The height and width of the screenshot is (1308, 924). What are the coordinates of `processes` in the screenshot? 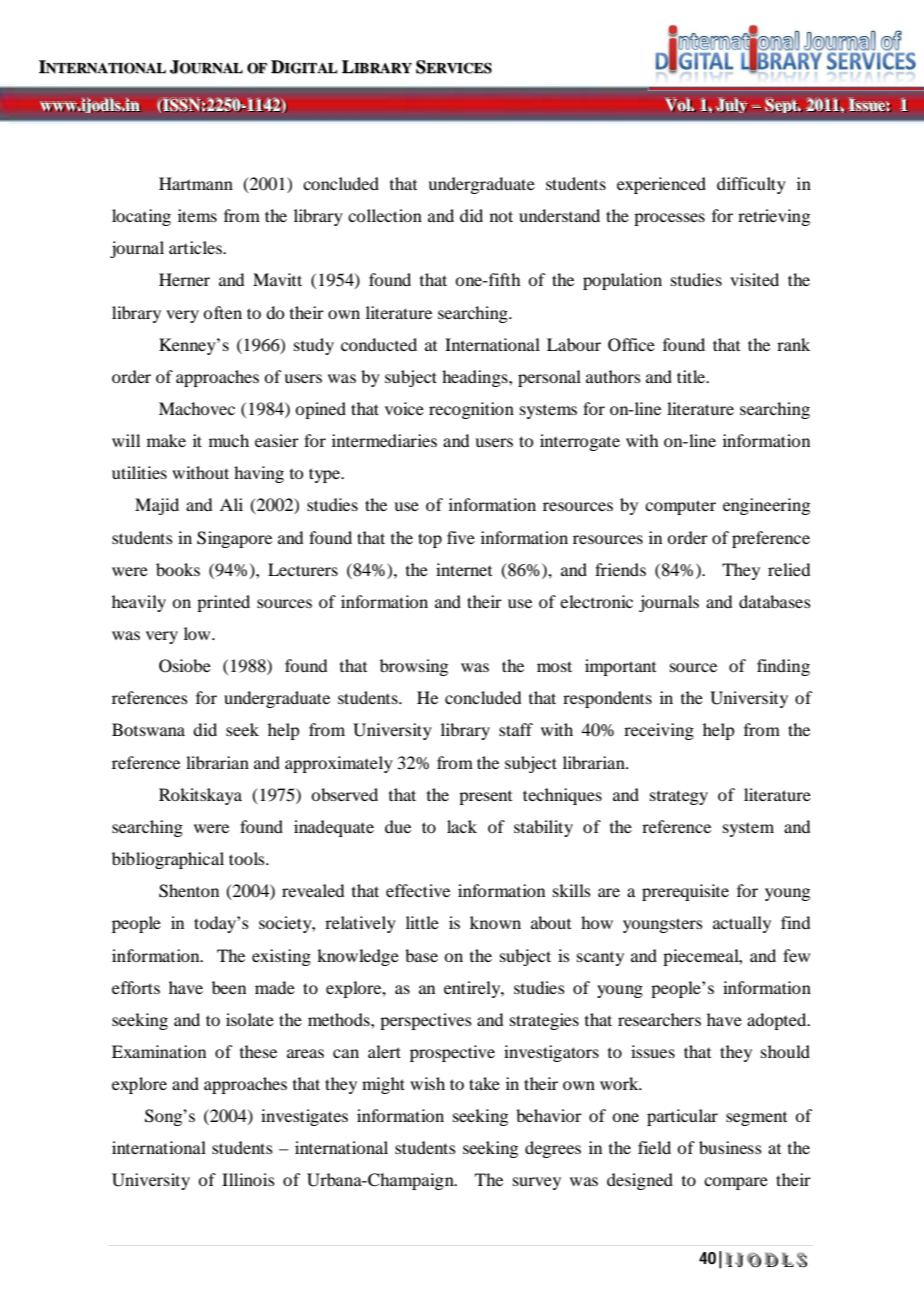 It's located at (669, 219).
